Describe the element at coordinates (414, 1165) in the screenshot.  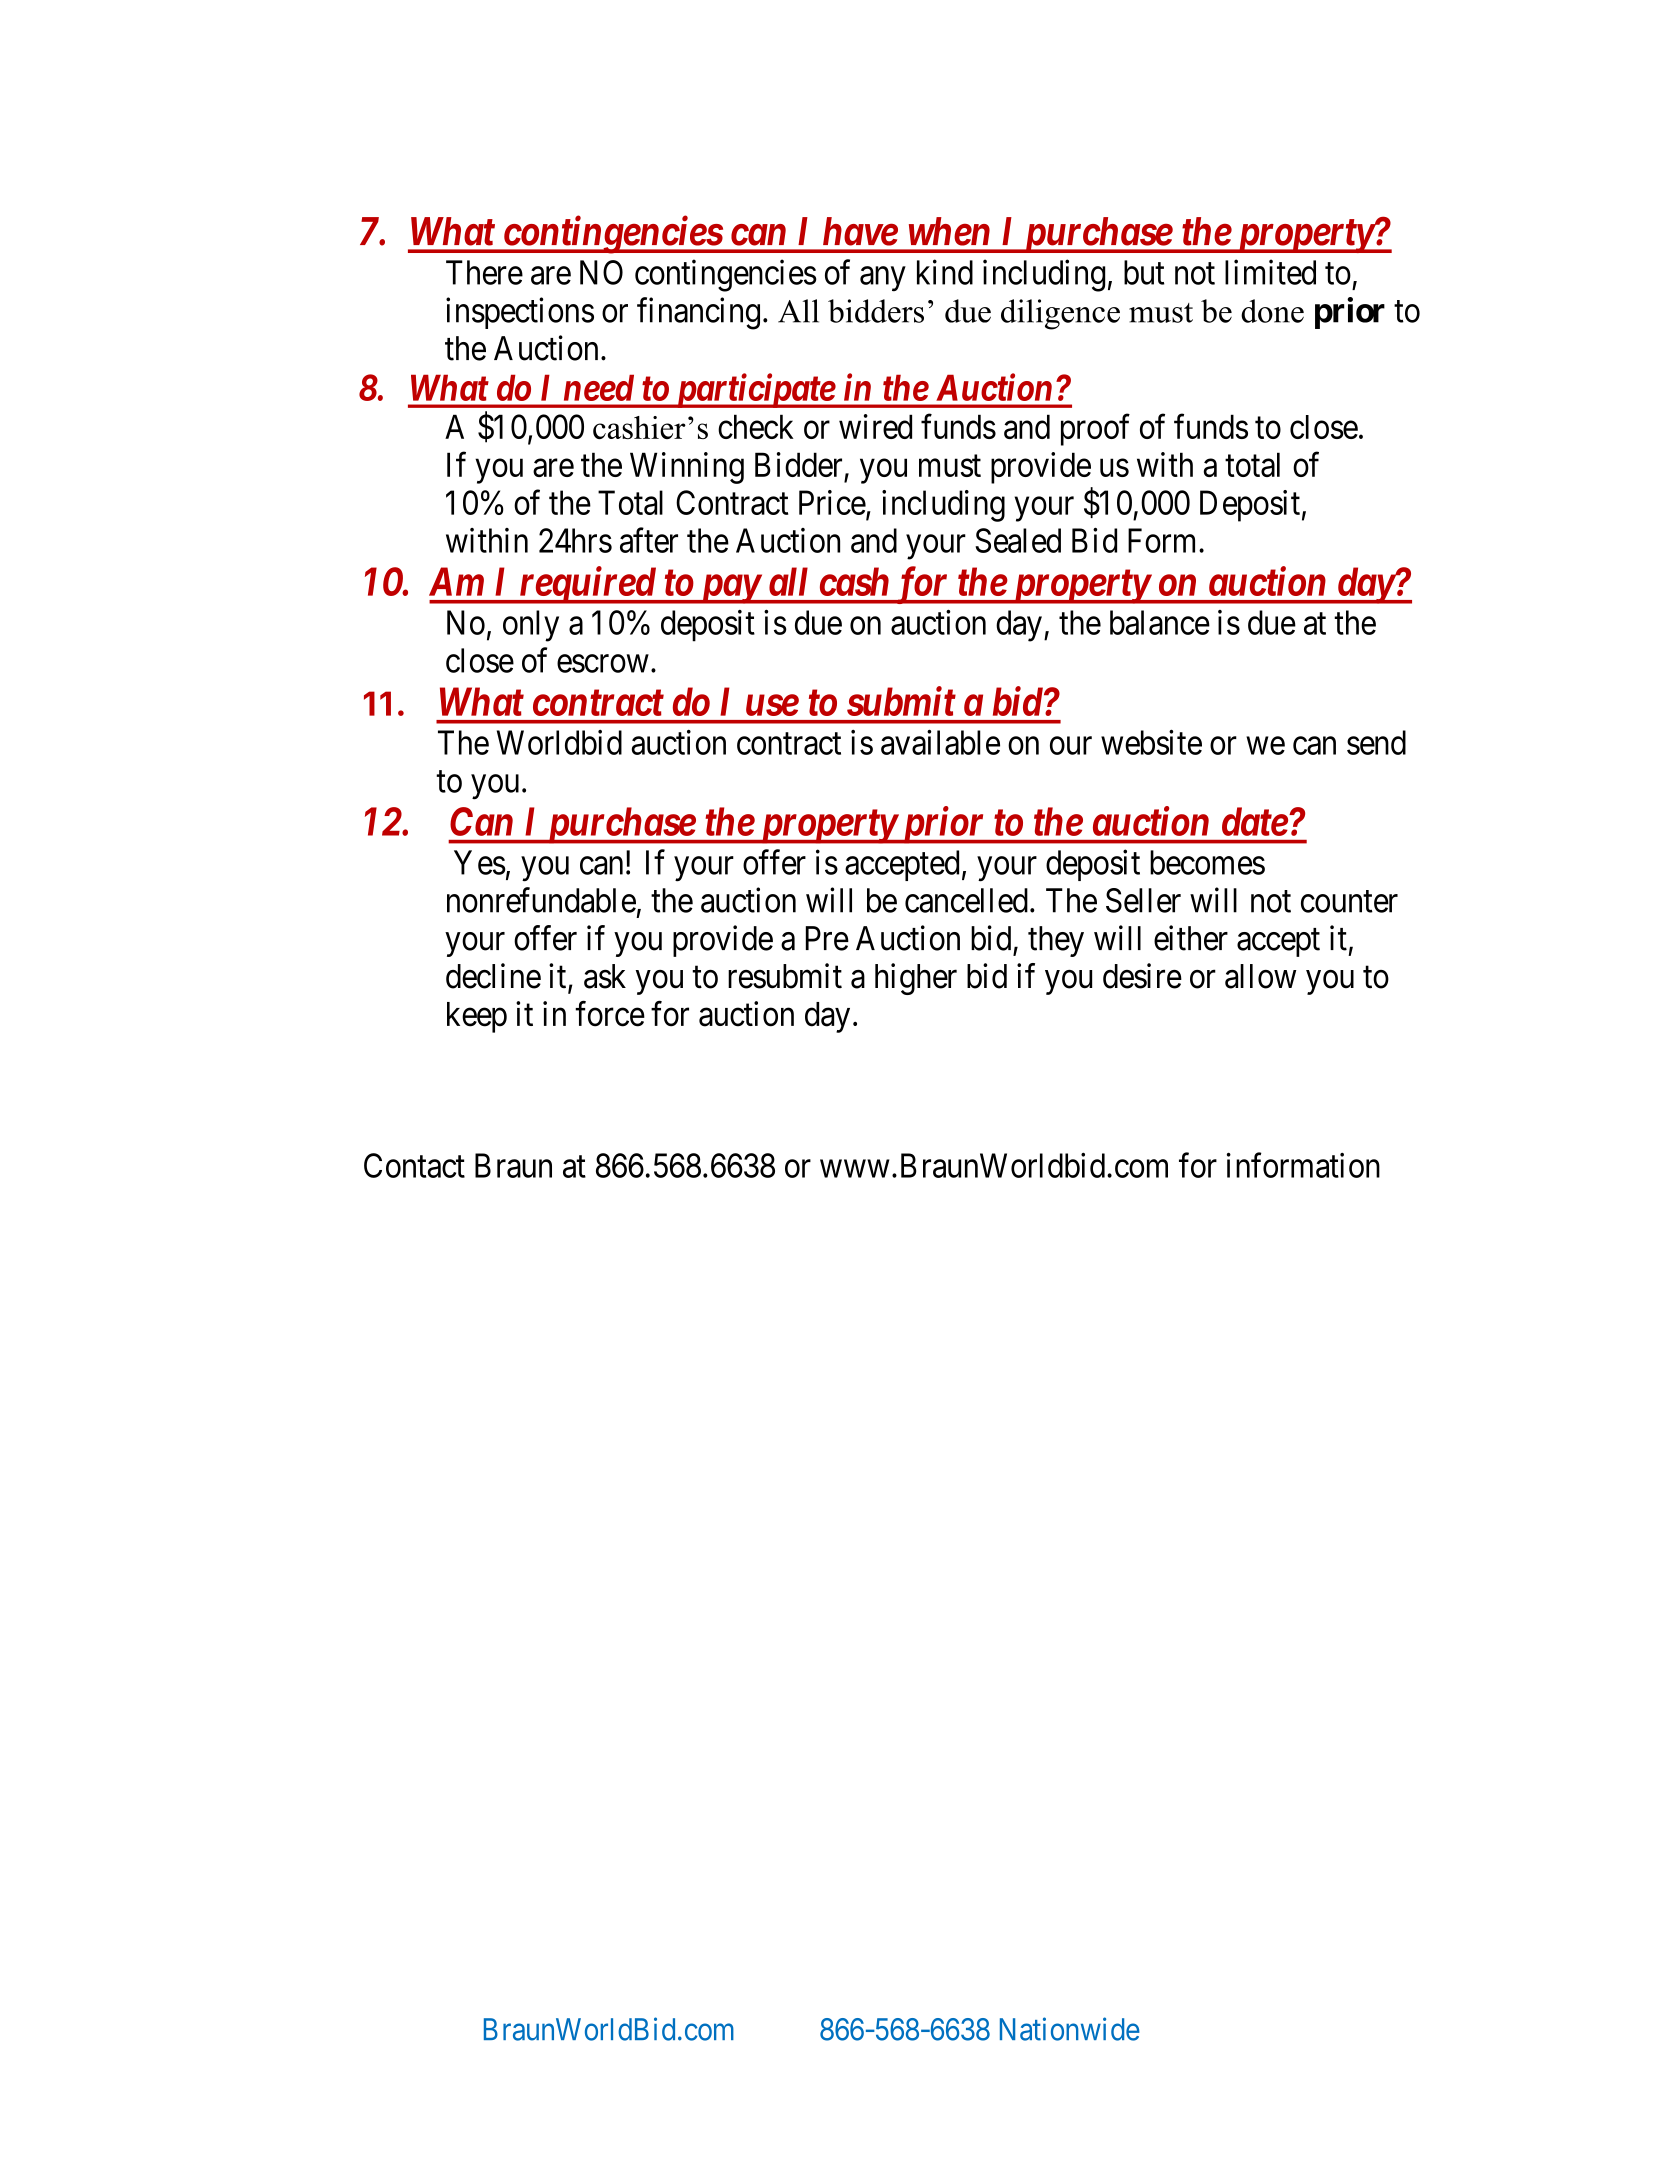
I see `Contact` at that location.
